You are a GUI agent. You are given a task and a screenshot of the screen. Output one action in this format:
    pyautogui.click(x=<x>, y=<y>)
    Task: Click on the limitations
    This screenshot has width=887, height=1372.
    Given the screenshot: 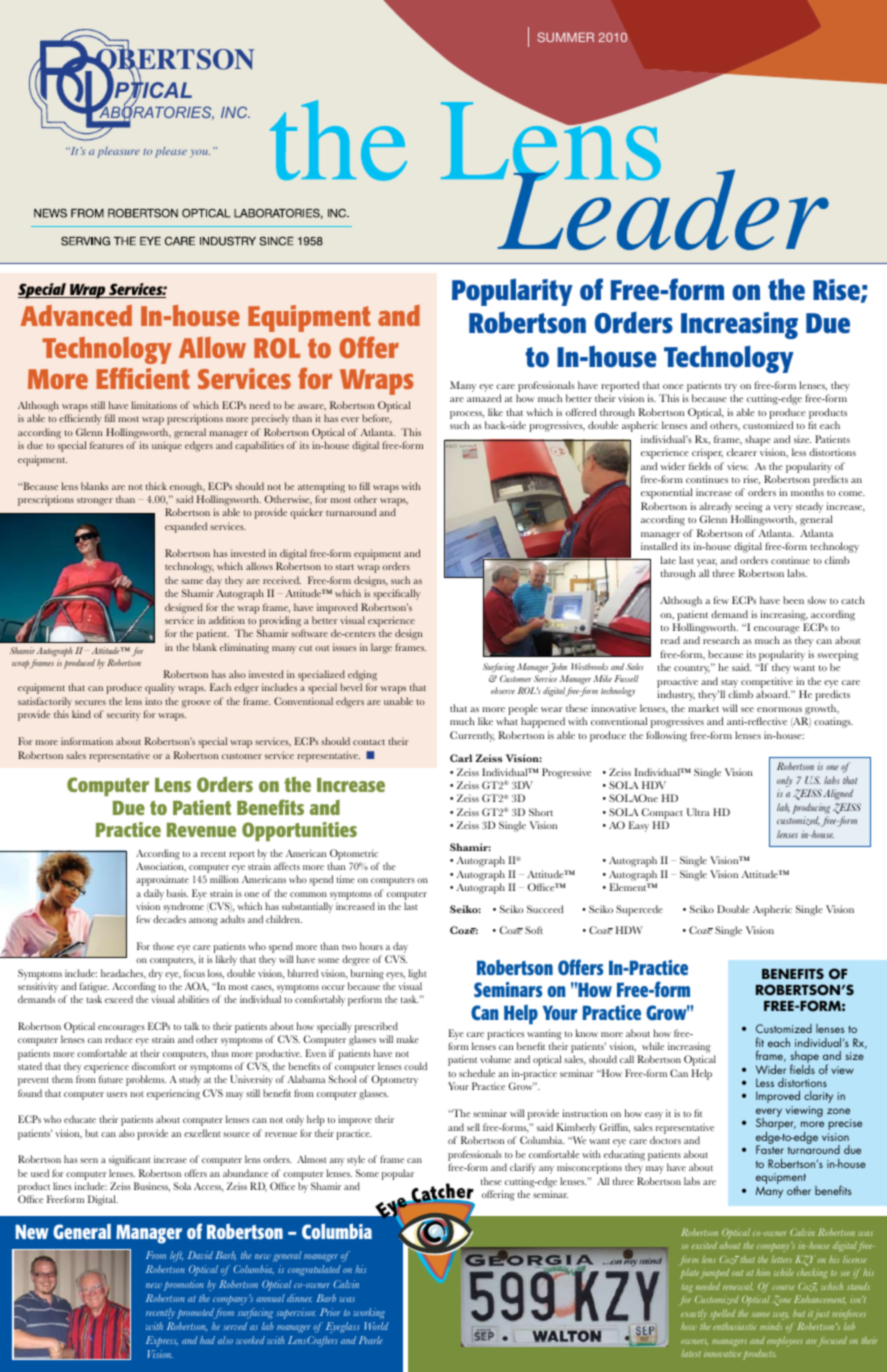 What is the action you would take?
    pyautogui.click(x=154, y=405)
